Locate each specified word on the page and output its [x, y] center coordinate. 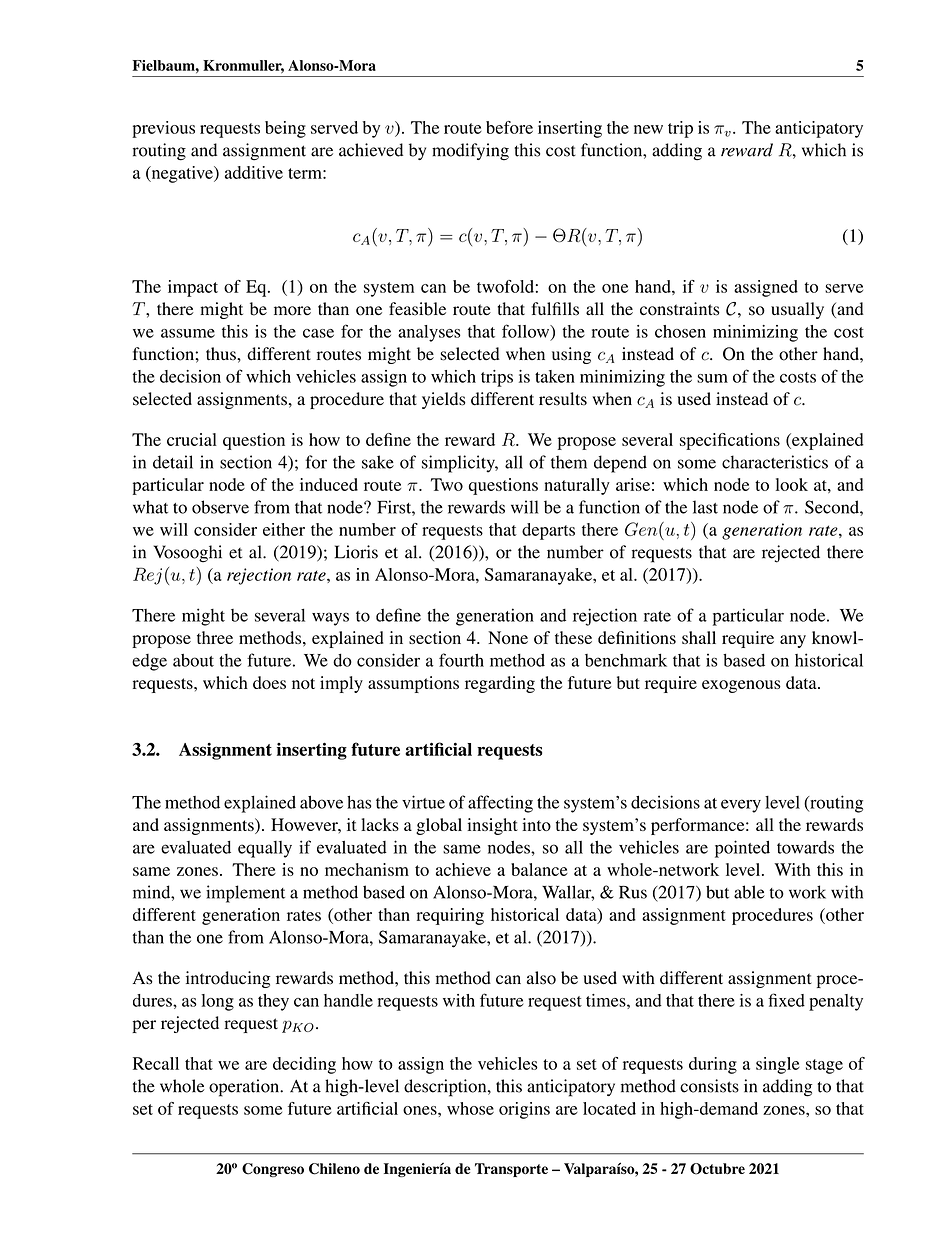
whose [470, 1108]
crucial [192, 439]
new [648, 129]
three [215, 637]
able [749, 892]
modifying [470, 152]
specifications [730, 441]
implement [245, 894]
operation [245, 1088]
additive [254, 172]
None [508, 637]
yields [444, 400]
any [793, 641]
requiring [450, 916]
